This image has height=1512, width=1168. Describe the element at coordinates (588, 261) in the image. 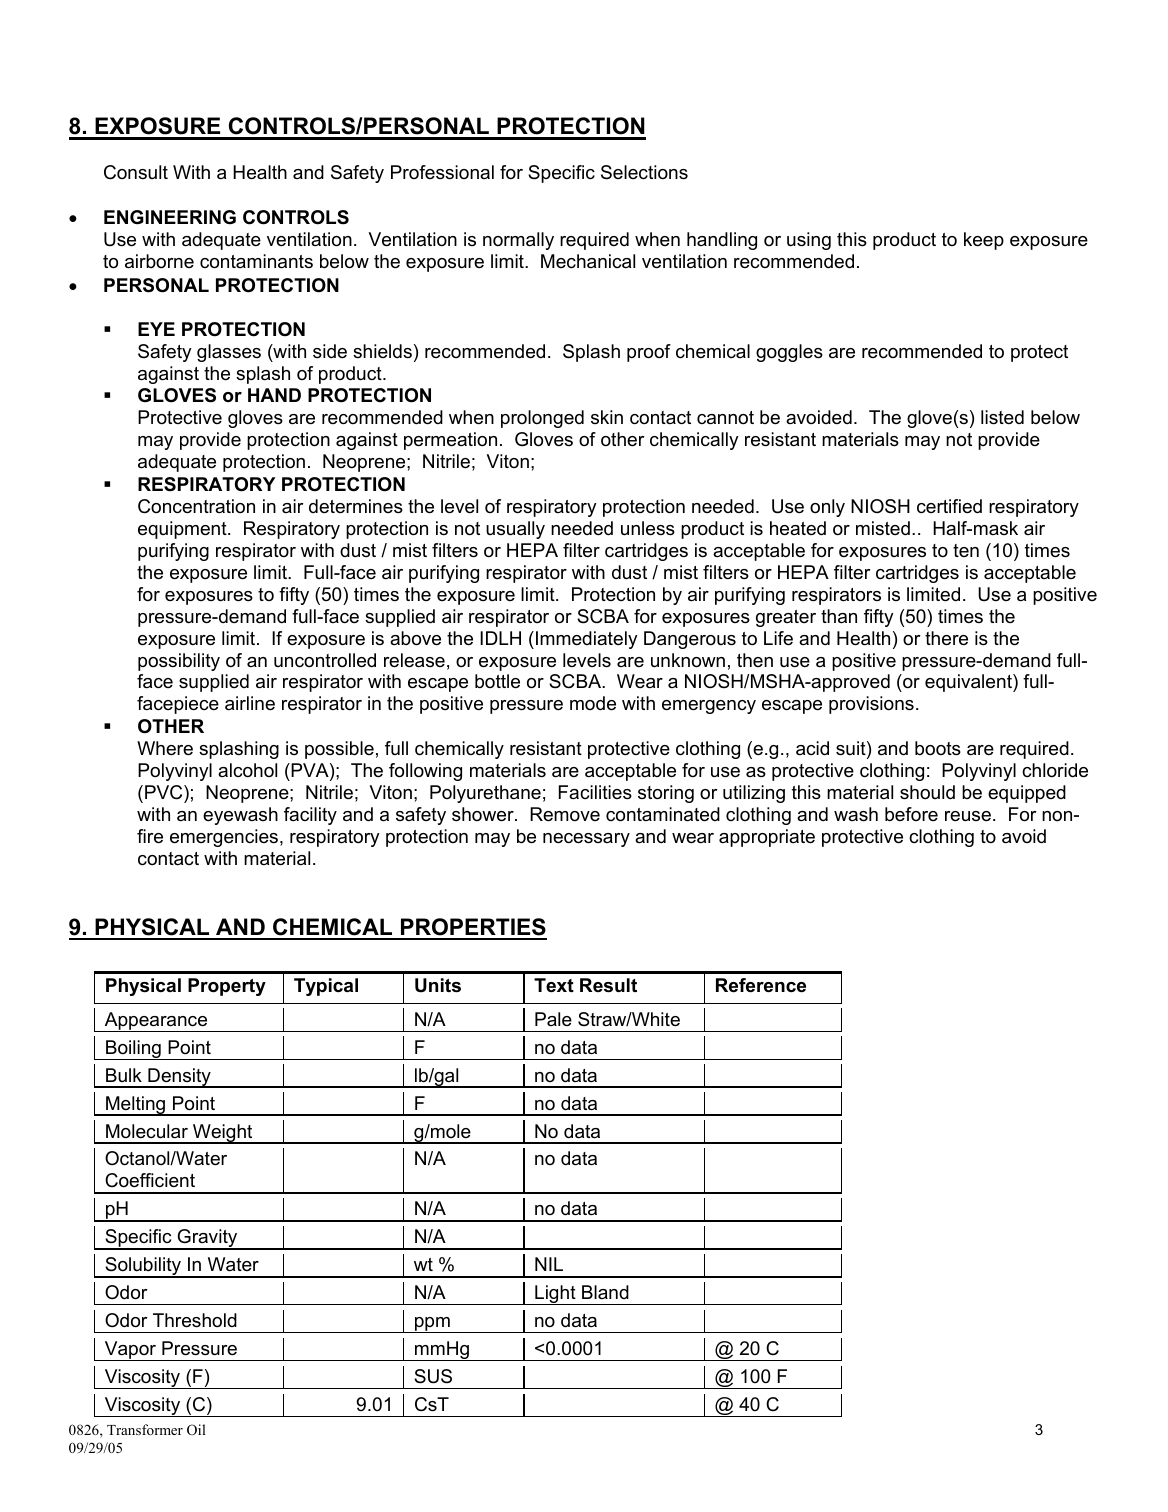

I see `Mechanical` at that location.
